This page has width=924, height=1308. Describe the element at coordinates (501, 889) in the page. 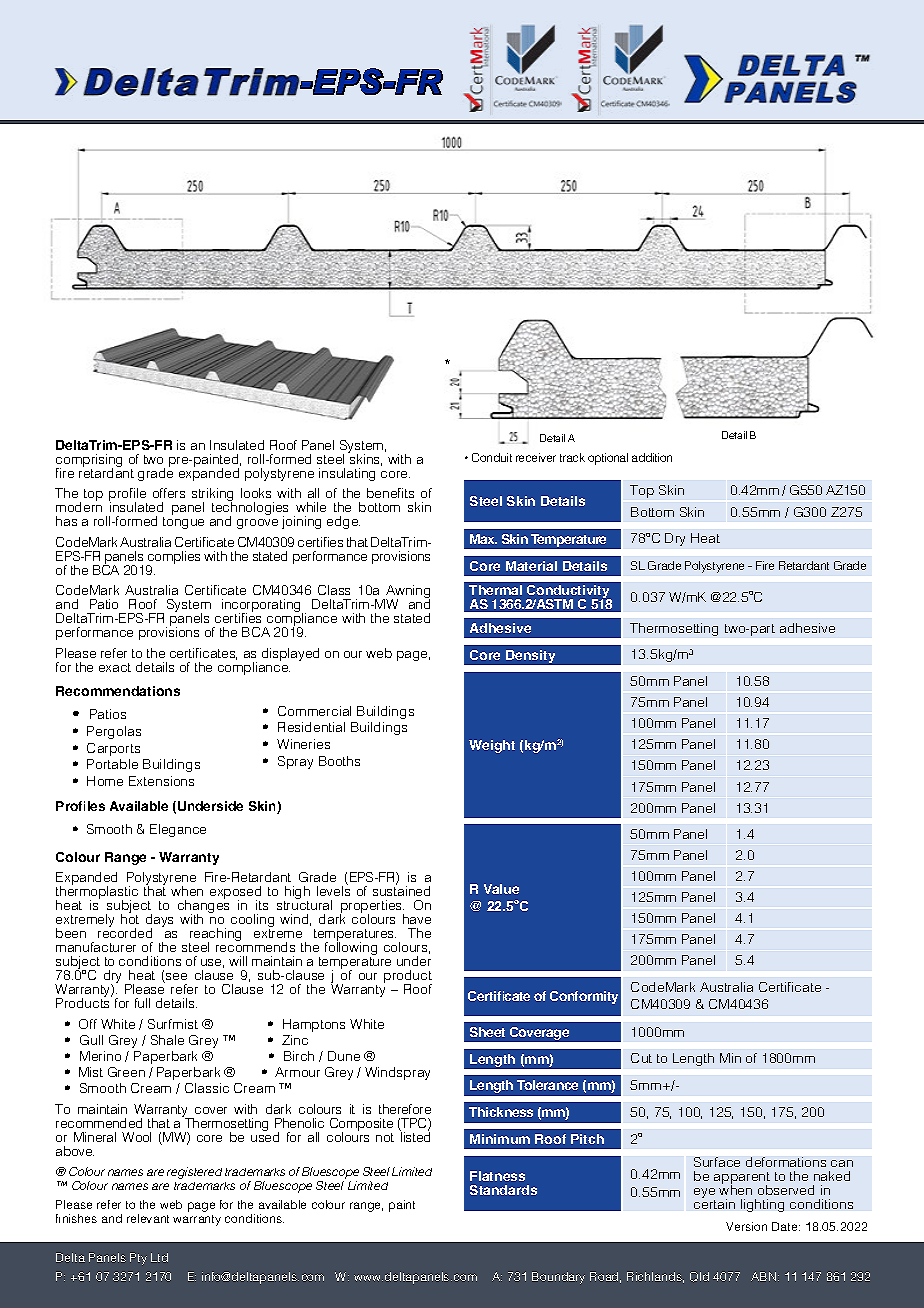

I see `Value` at that location.
